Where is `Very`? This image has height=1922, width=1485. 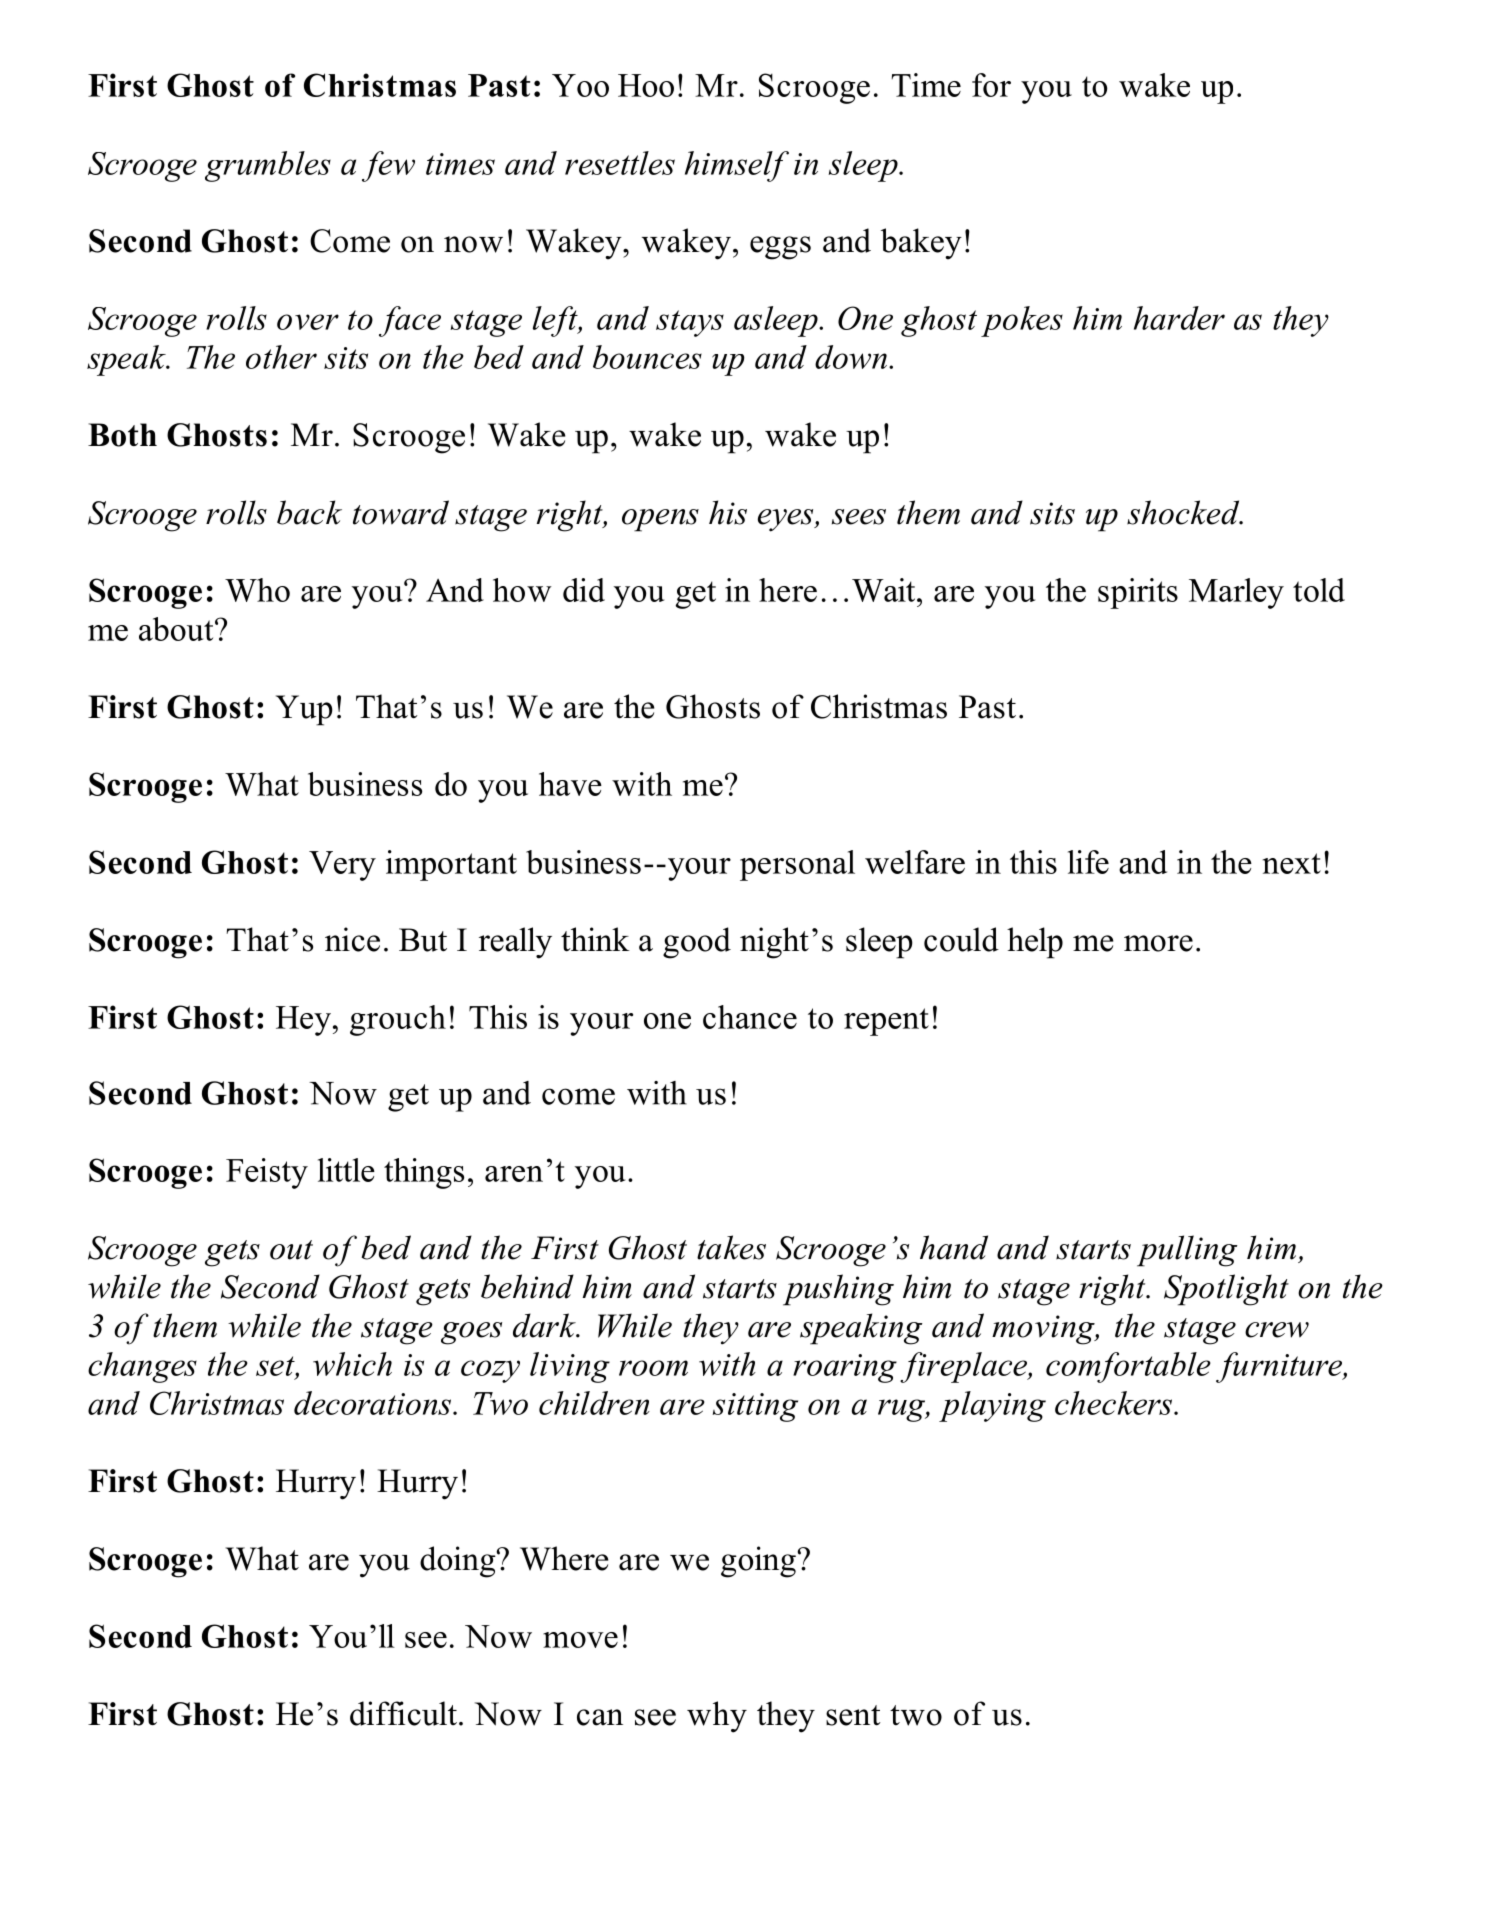
Very is located at coordinates (342, 866).
